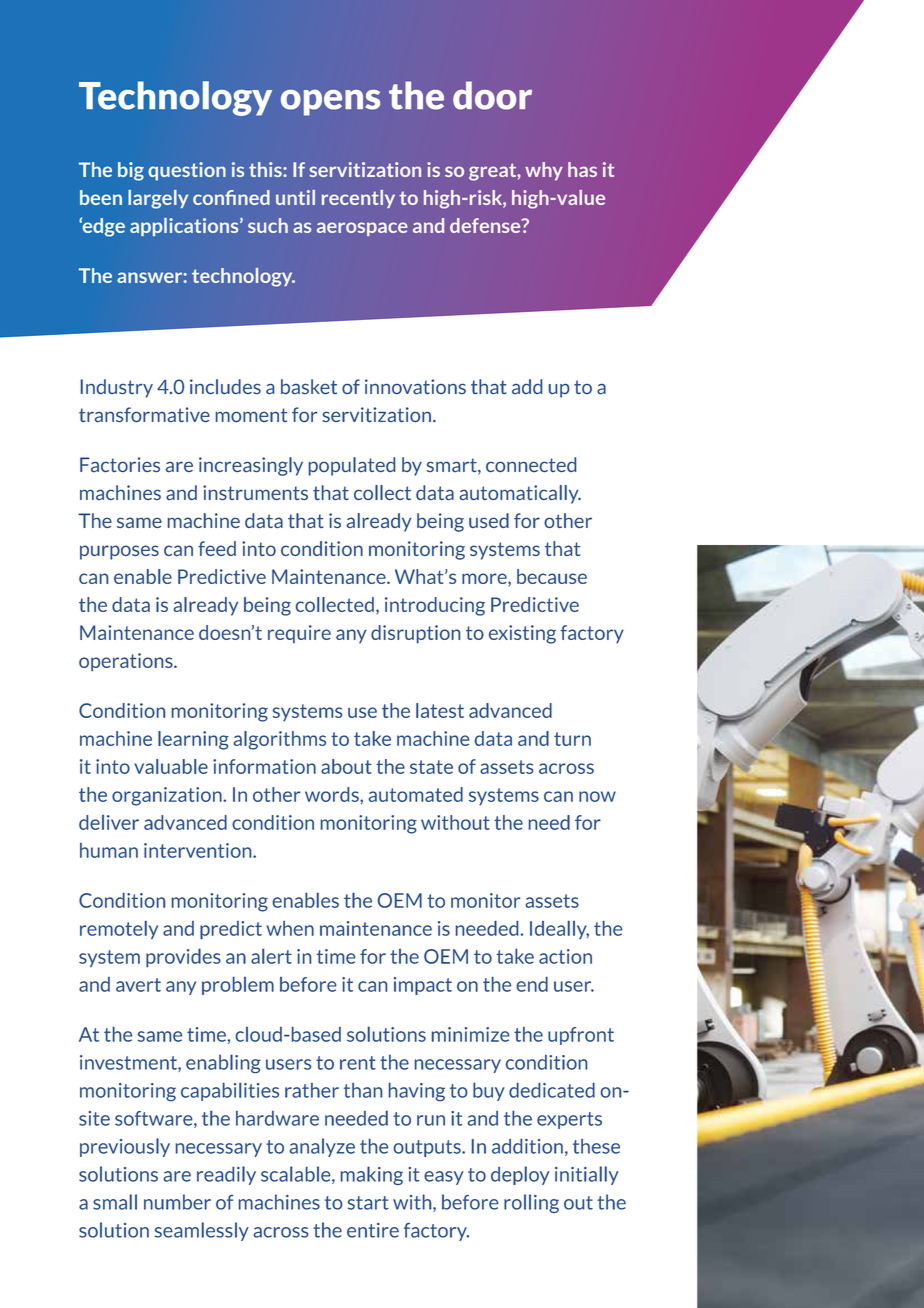 Image resolution: width=924 pixels, height=1308 pixels. What do you see at coordinates (544, 171) in the page?
I see `why` at bounding box center [544, 171].
